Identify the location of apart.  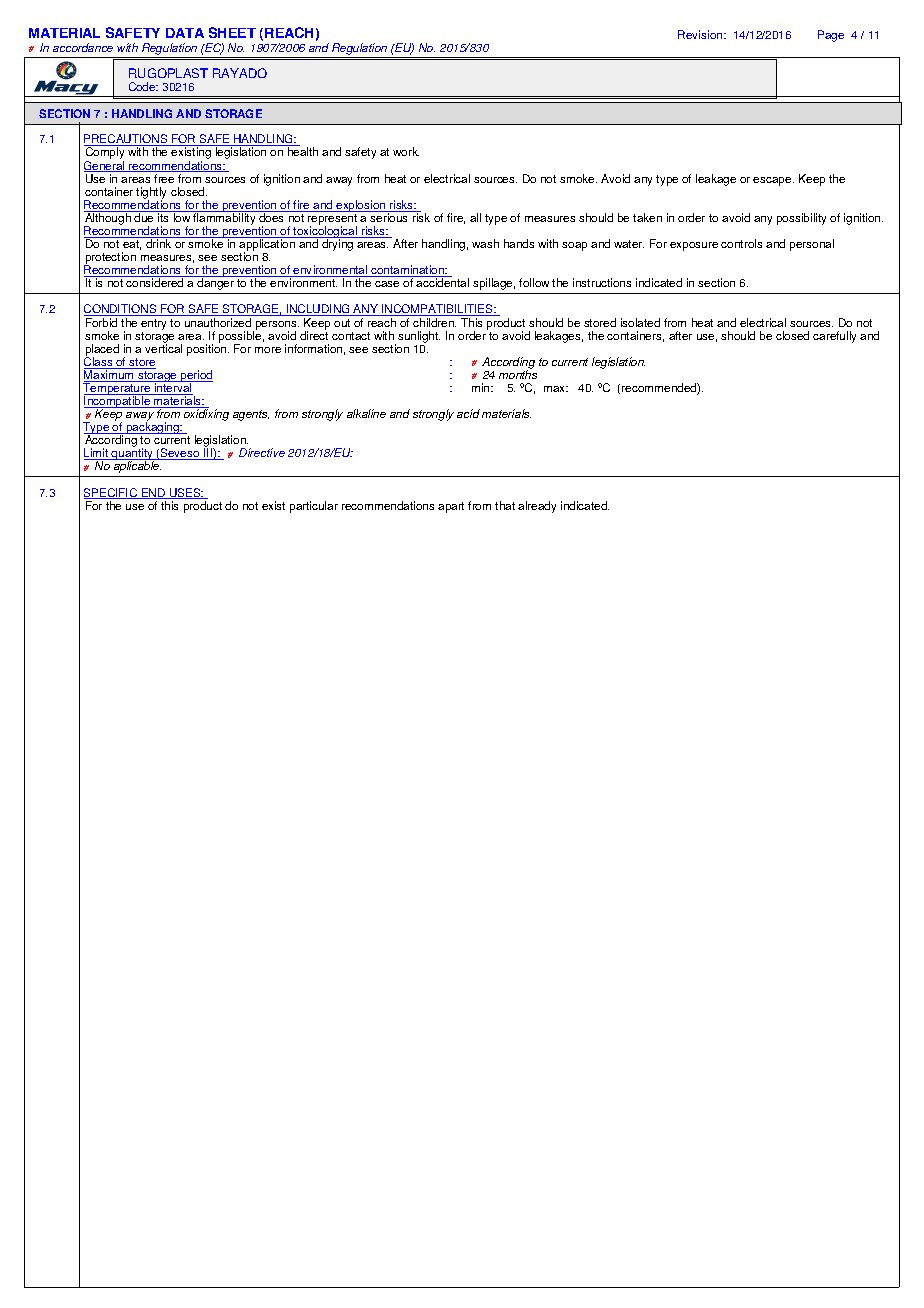
(451, 507).
